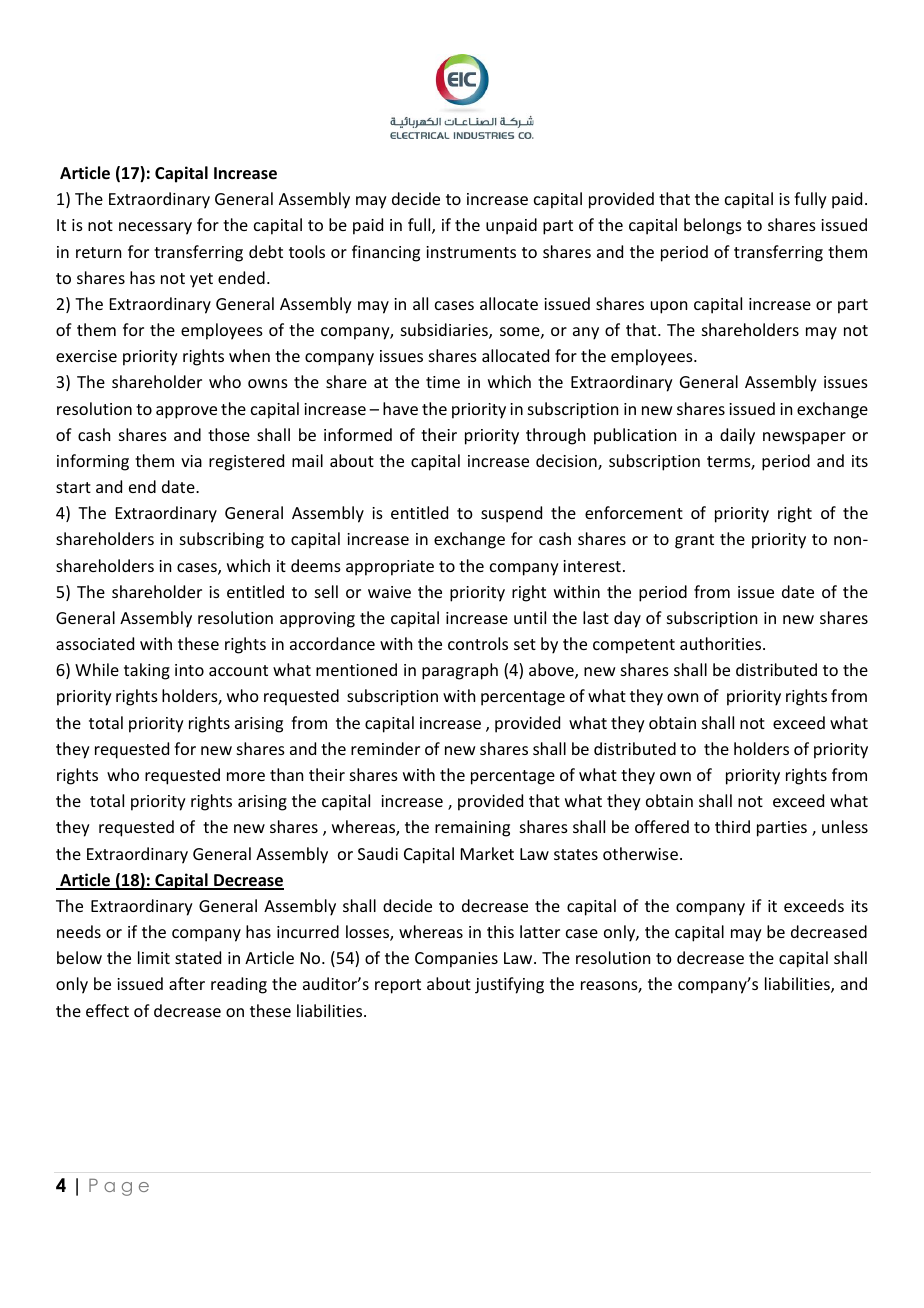  Describe the element at coordinates (155, 228) in the screenshot. I see `necessary` at that location.
